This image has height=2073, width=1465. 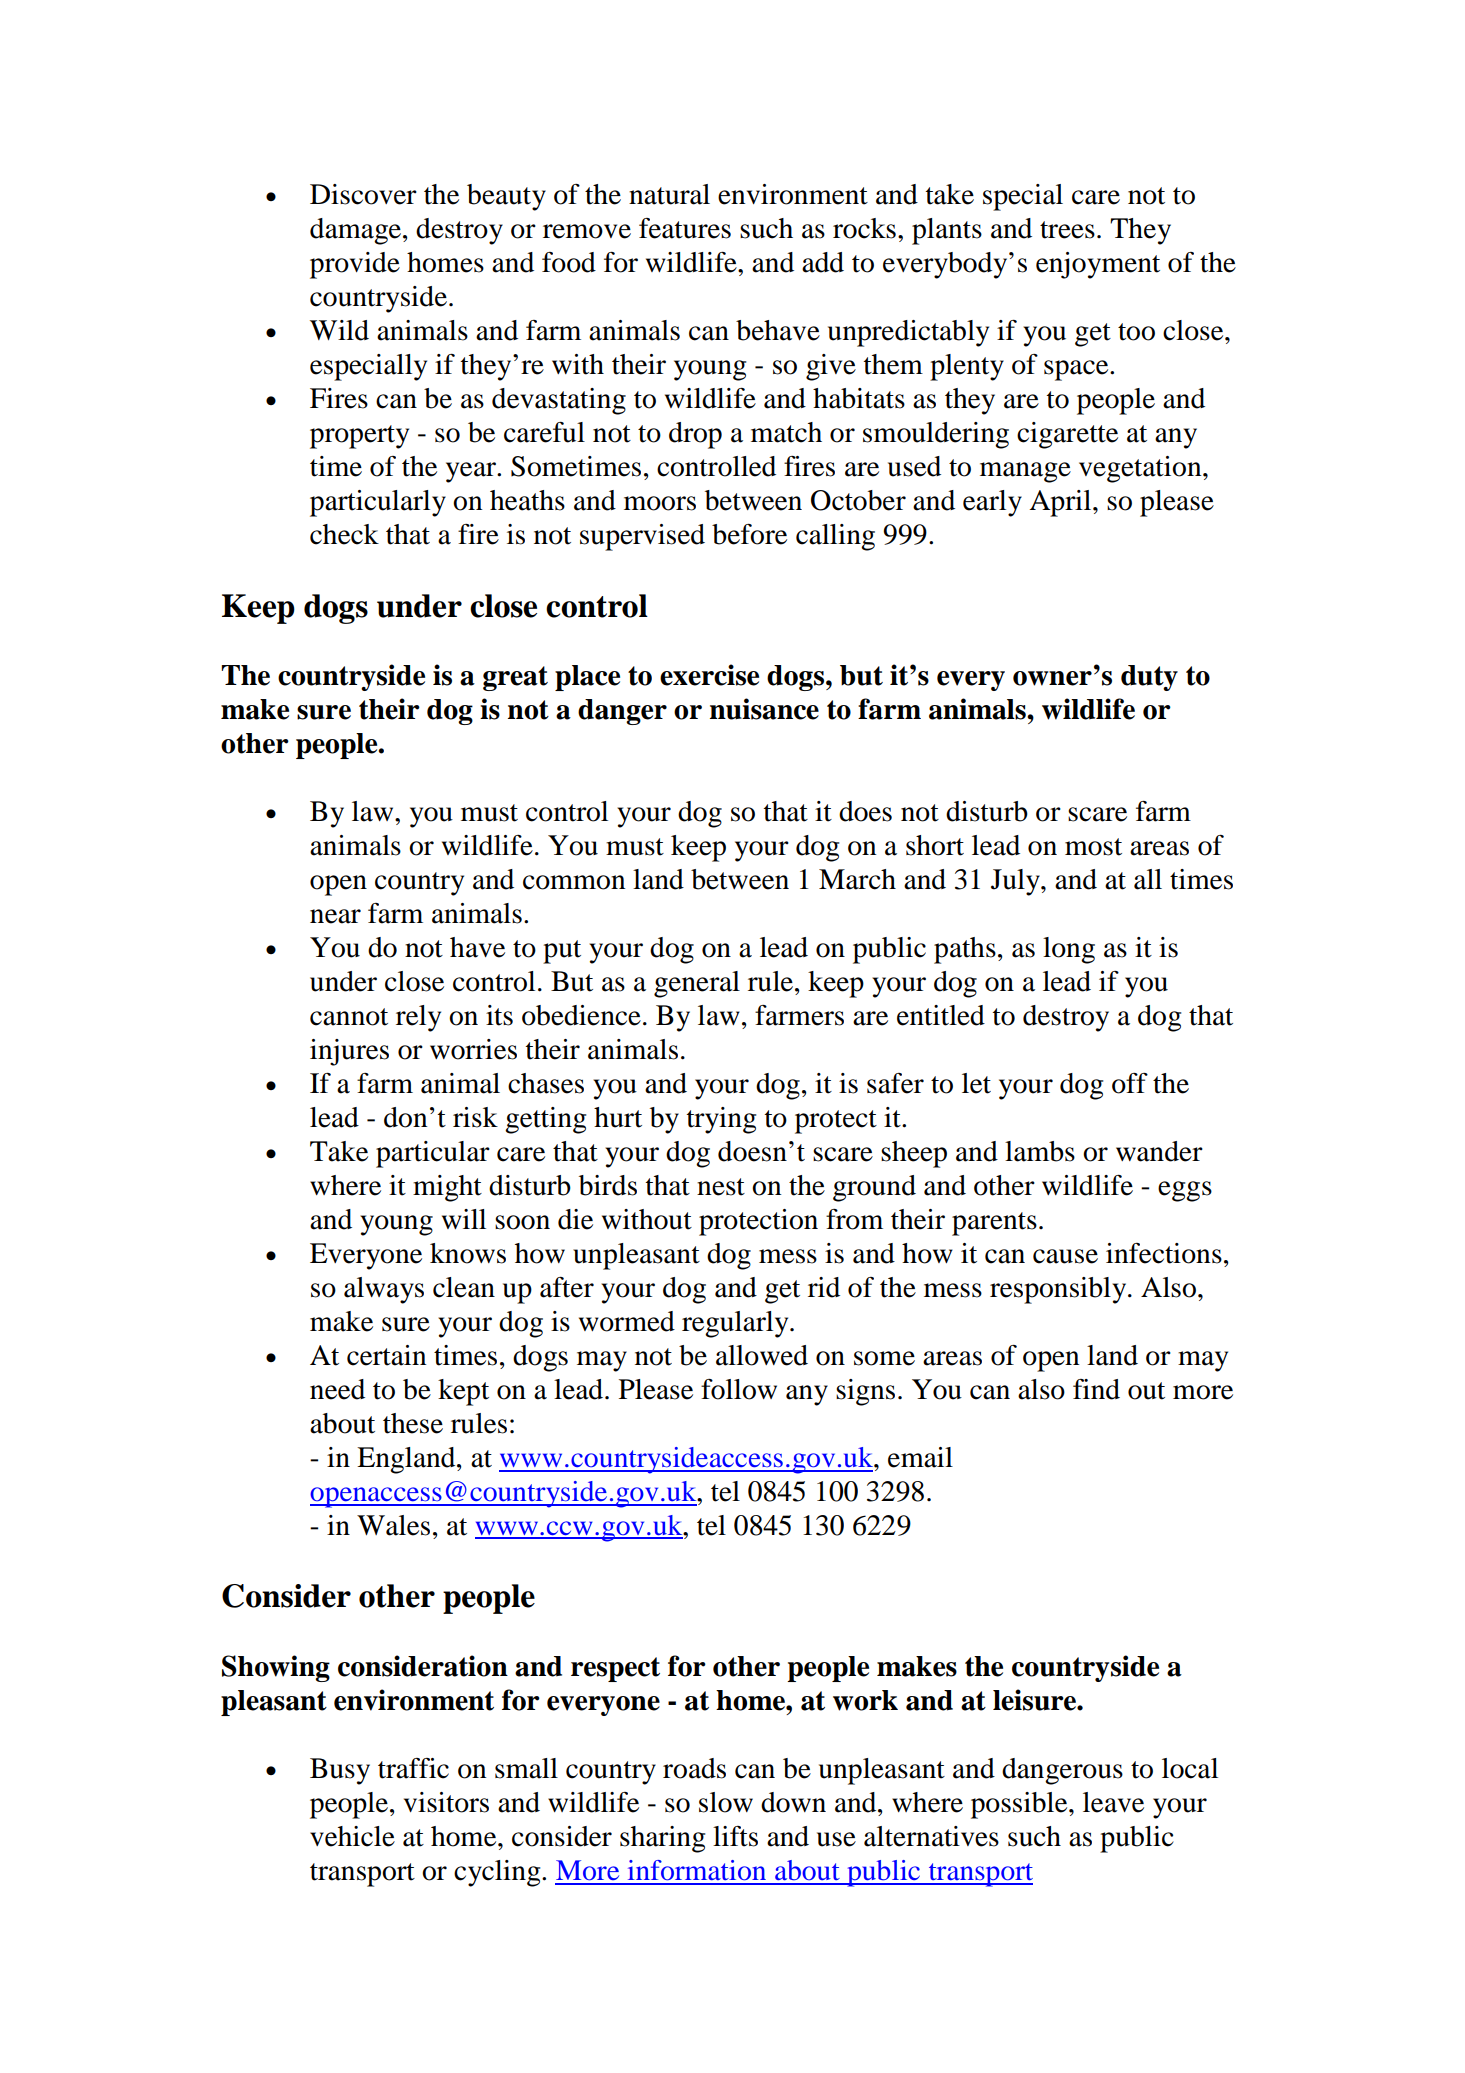 I want to click on features, so click(x=685, y=228).
